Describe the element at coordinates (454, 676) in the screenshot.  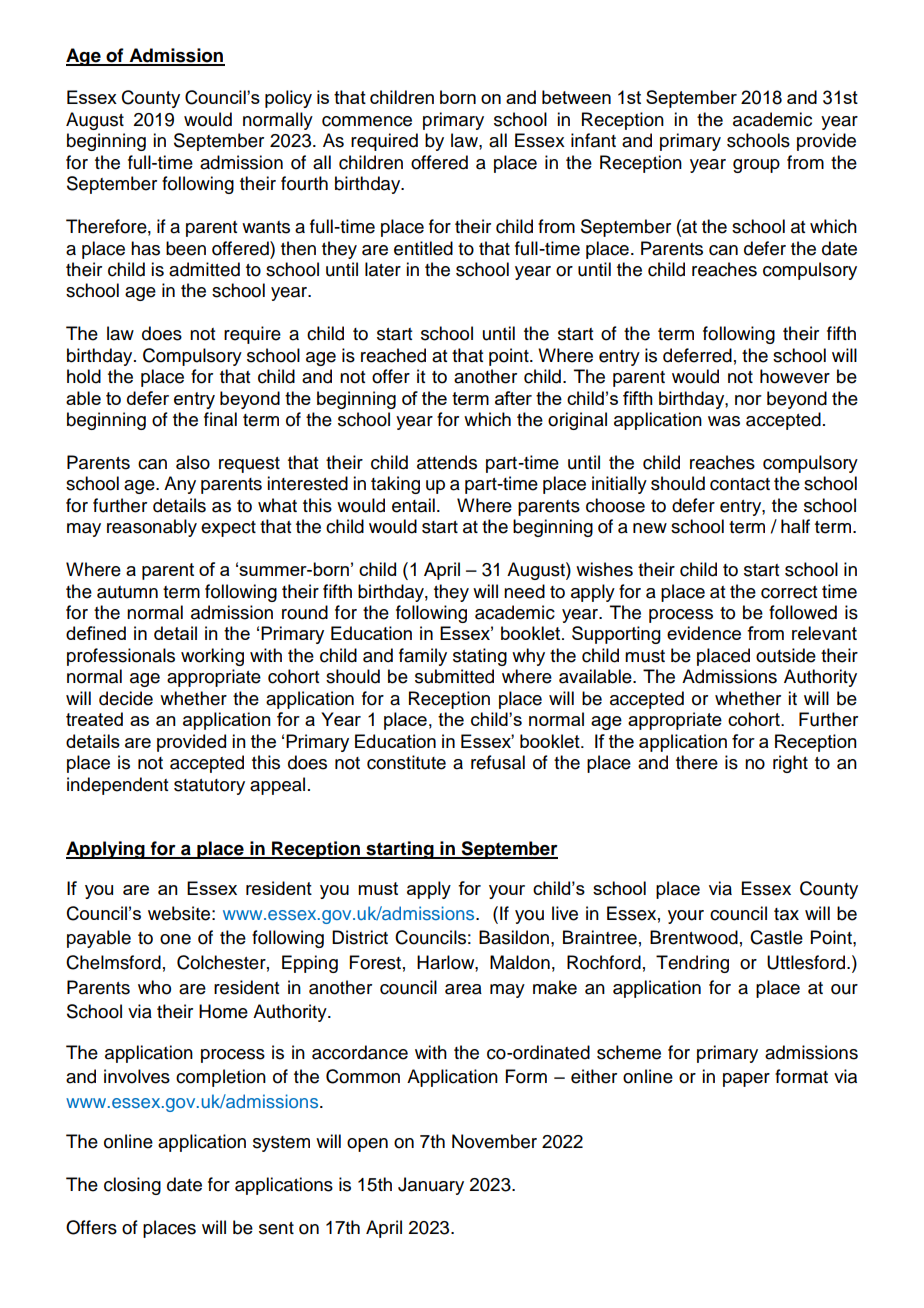
I see `submitted` at that location.
